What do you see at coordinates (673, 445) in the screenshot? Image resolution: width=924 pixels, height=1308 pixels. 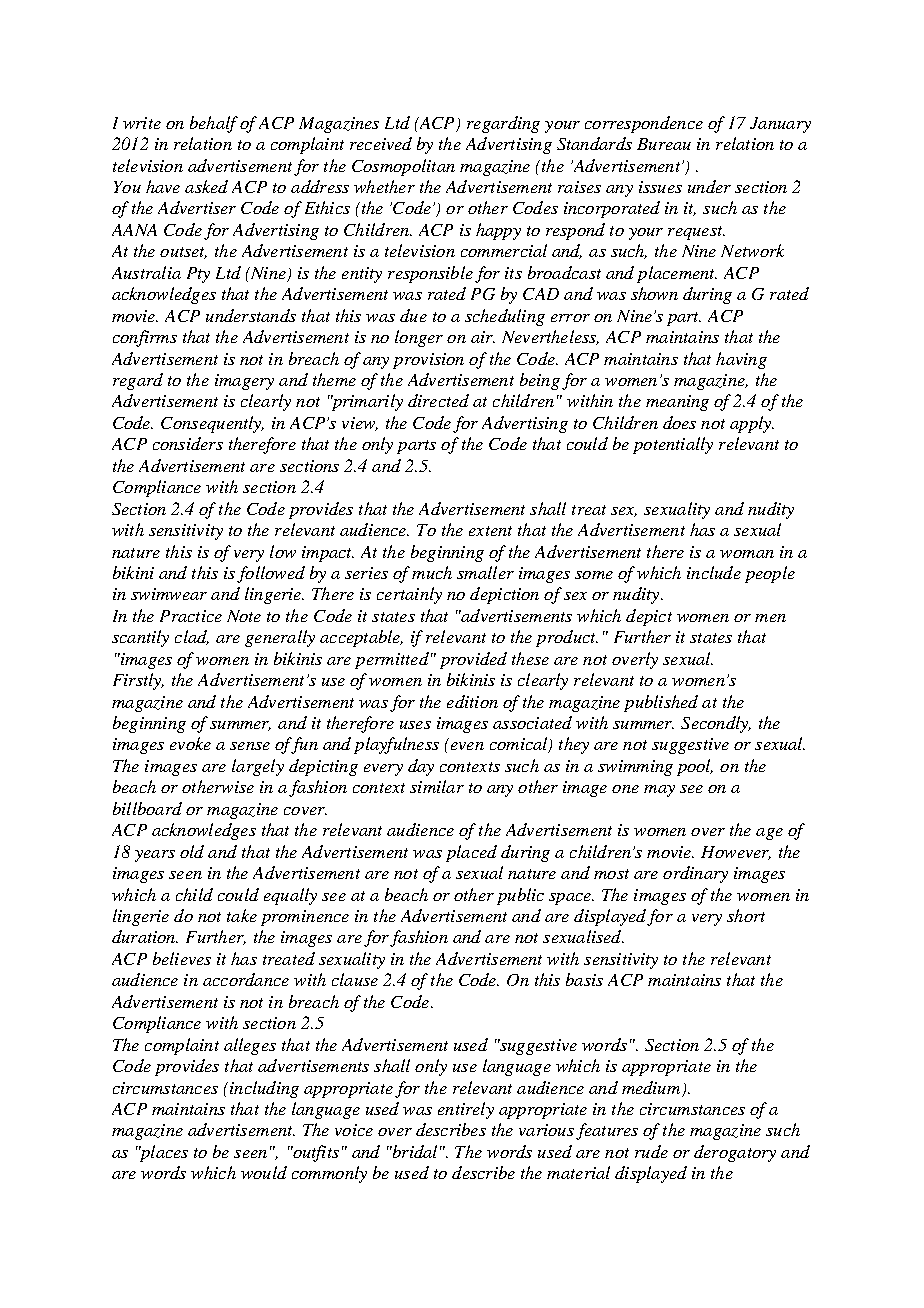 I see `potentially` at bounding box center [673, 445].
